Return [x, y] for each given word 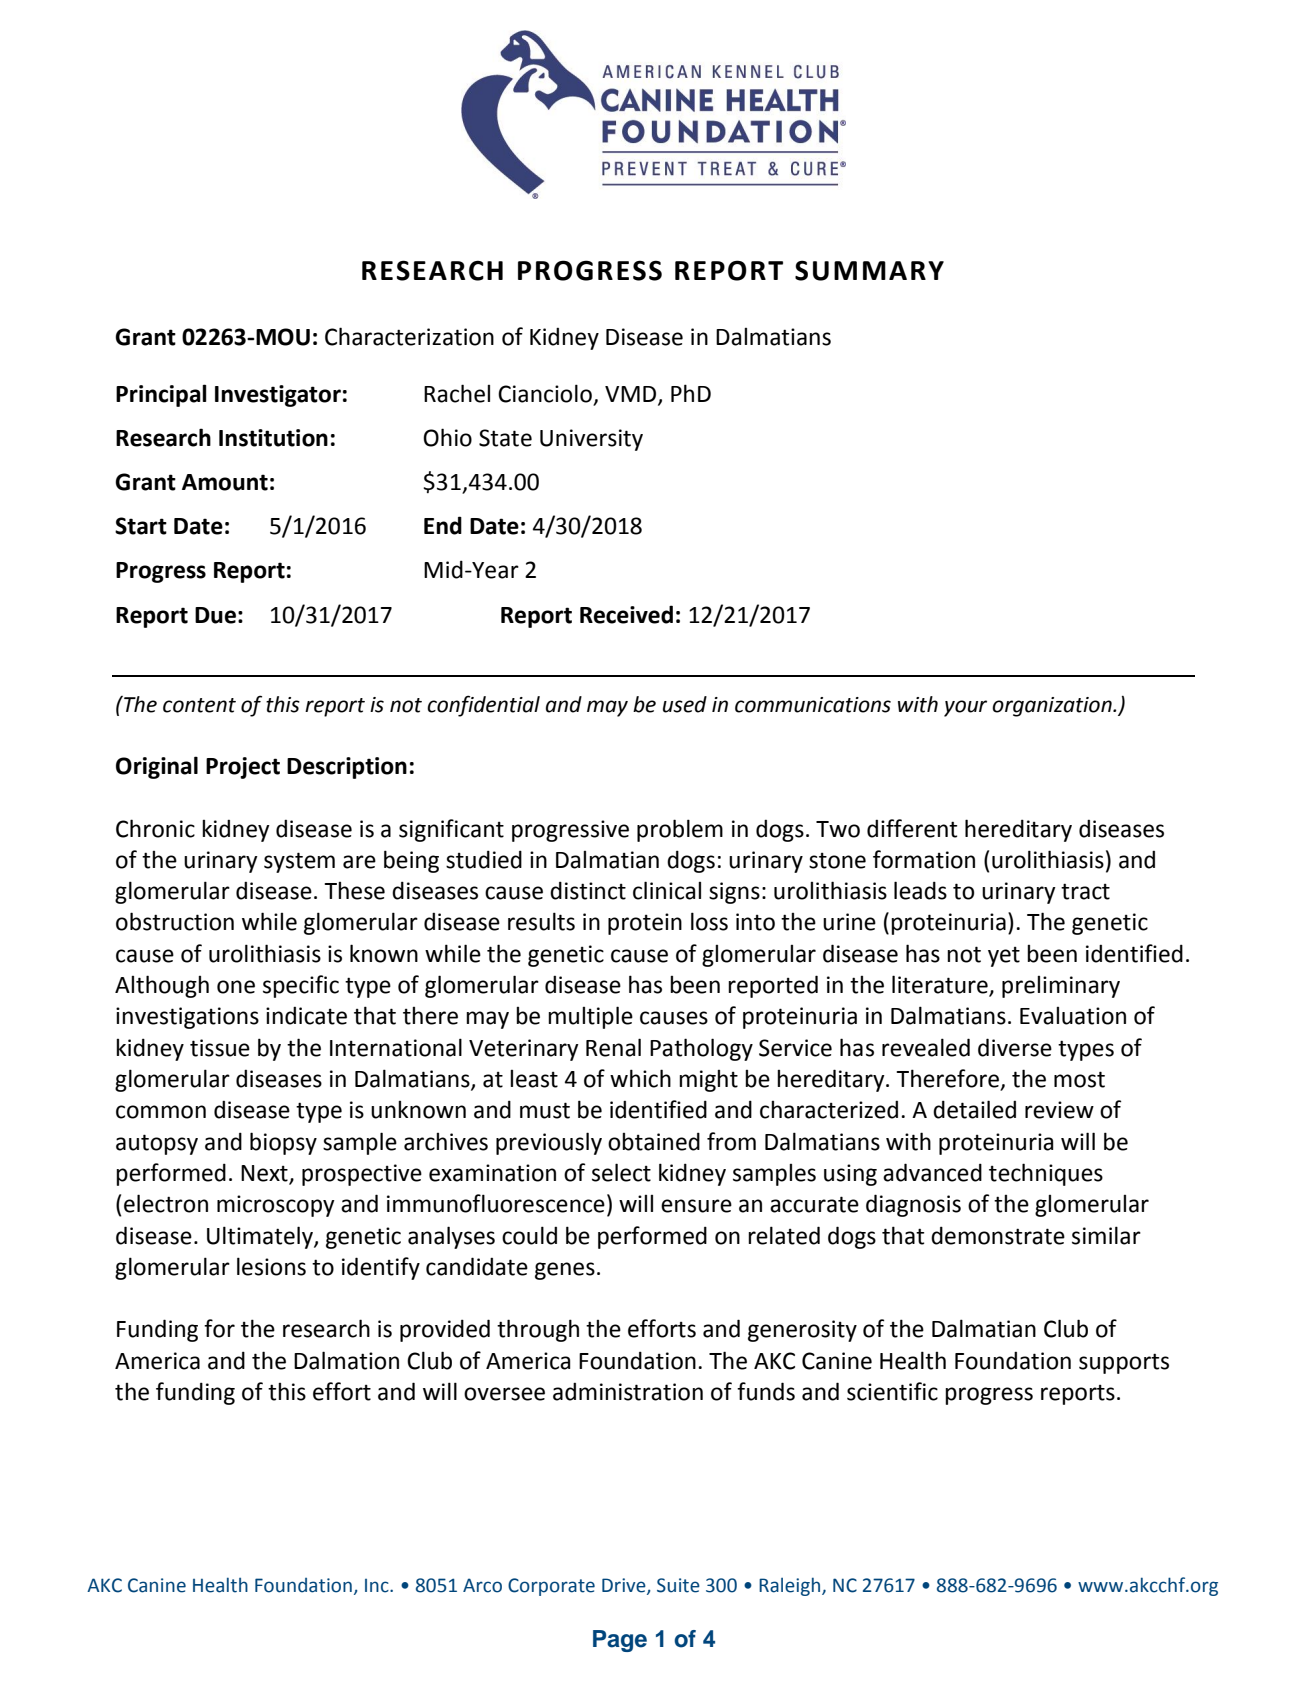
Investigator [278, 396]
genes [565, 1271]
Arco [482, 1585]
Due [215, 615]
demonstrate [998, 1235]
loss [709, 921]
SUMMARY [869, 270]
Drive [625, 1586]
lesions [271, 1266]
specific [301, 986]
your [965, 708]
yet [1004, 957]
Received [626, 614]
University [591, 440]
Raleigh [791, 1586]
